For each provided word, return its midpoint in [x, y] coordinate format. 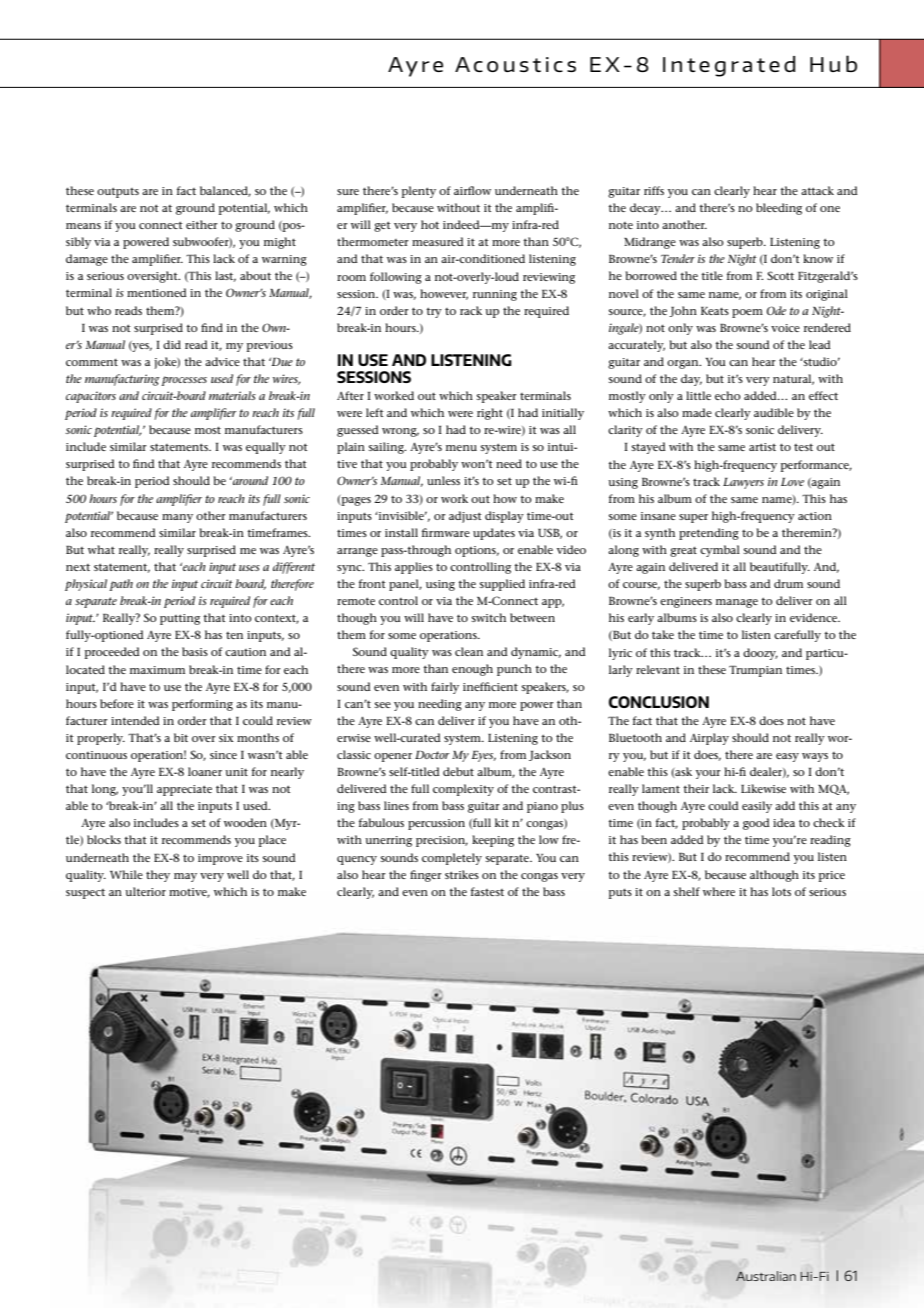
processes [184, 381]
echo [727, 395]
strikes [462, 874]
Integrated [729, 66]
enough [472, 670]
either [202, 224]
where [719, 891]
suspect [85, 894]
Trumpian [755, 671]
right [490, 414]
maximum [157, 670]
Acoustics [515, 64]
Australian [766, 1276]
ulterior [145, 891]
